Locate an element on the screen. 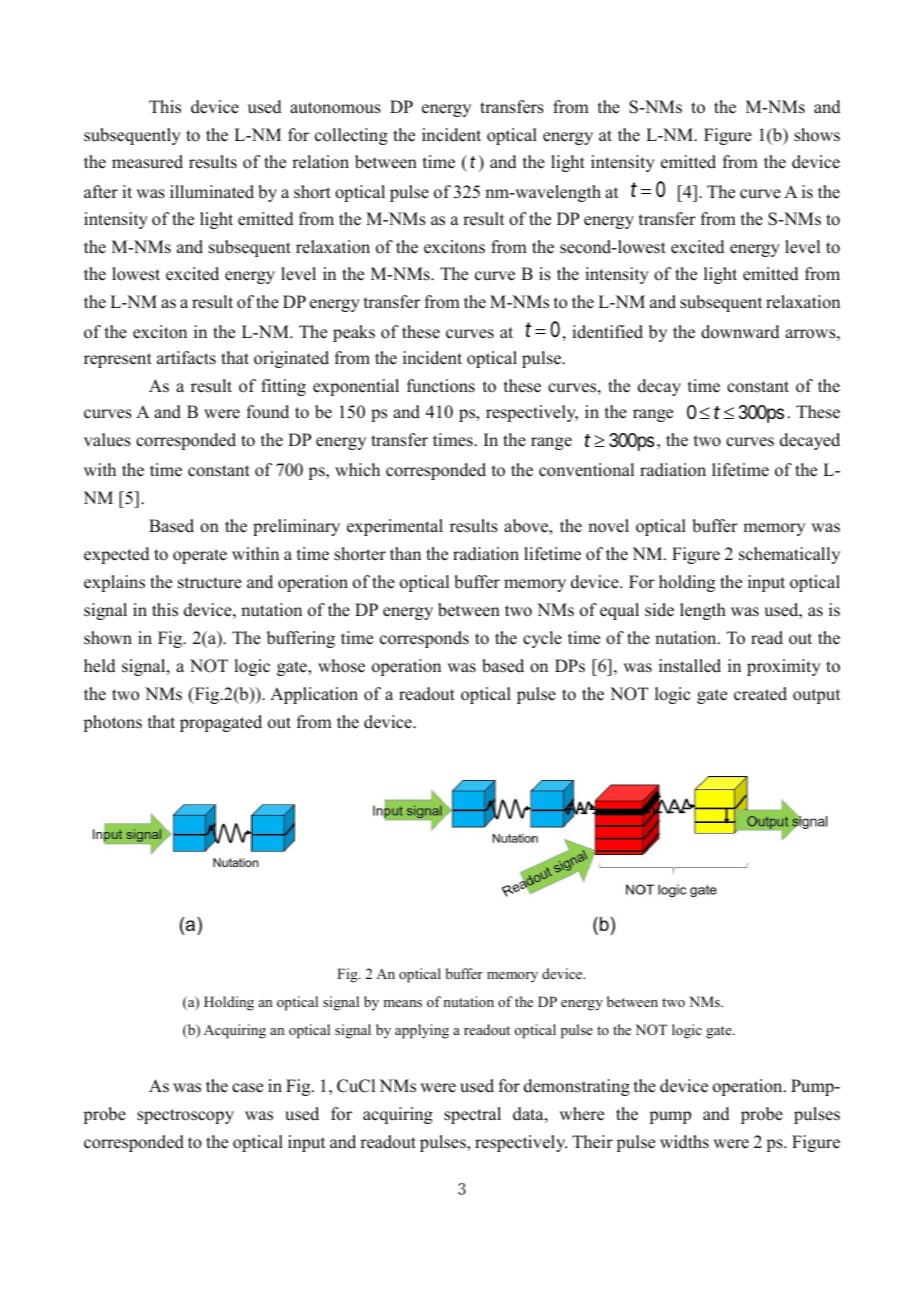  corresponds is located at coordinates (424, 639).
